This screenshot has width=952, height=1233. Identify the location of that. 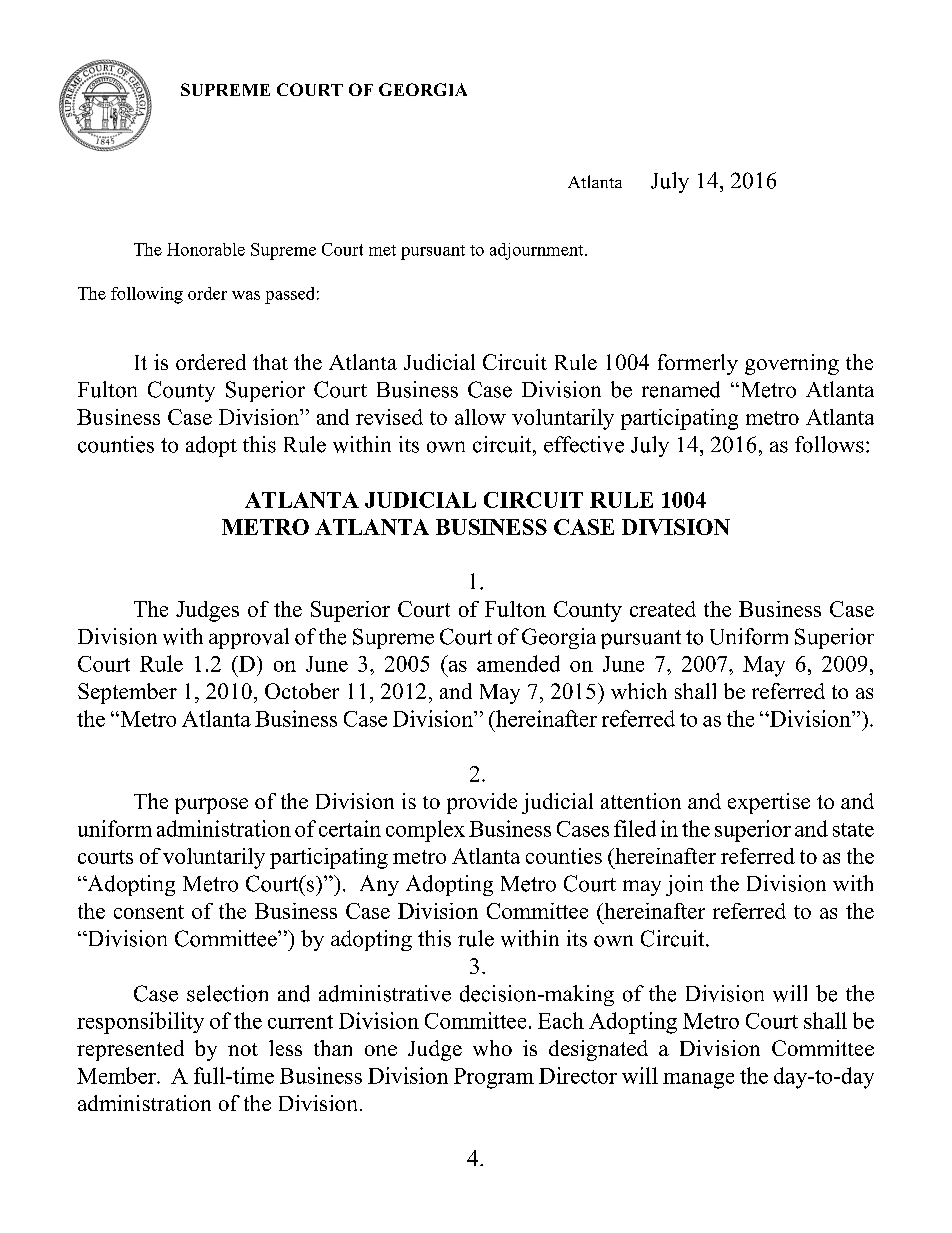
(270, 362).
